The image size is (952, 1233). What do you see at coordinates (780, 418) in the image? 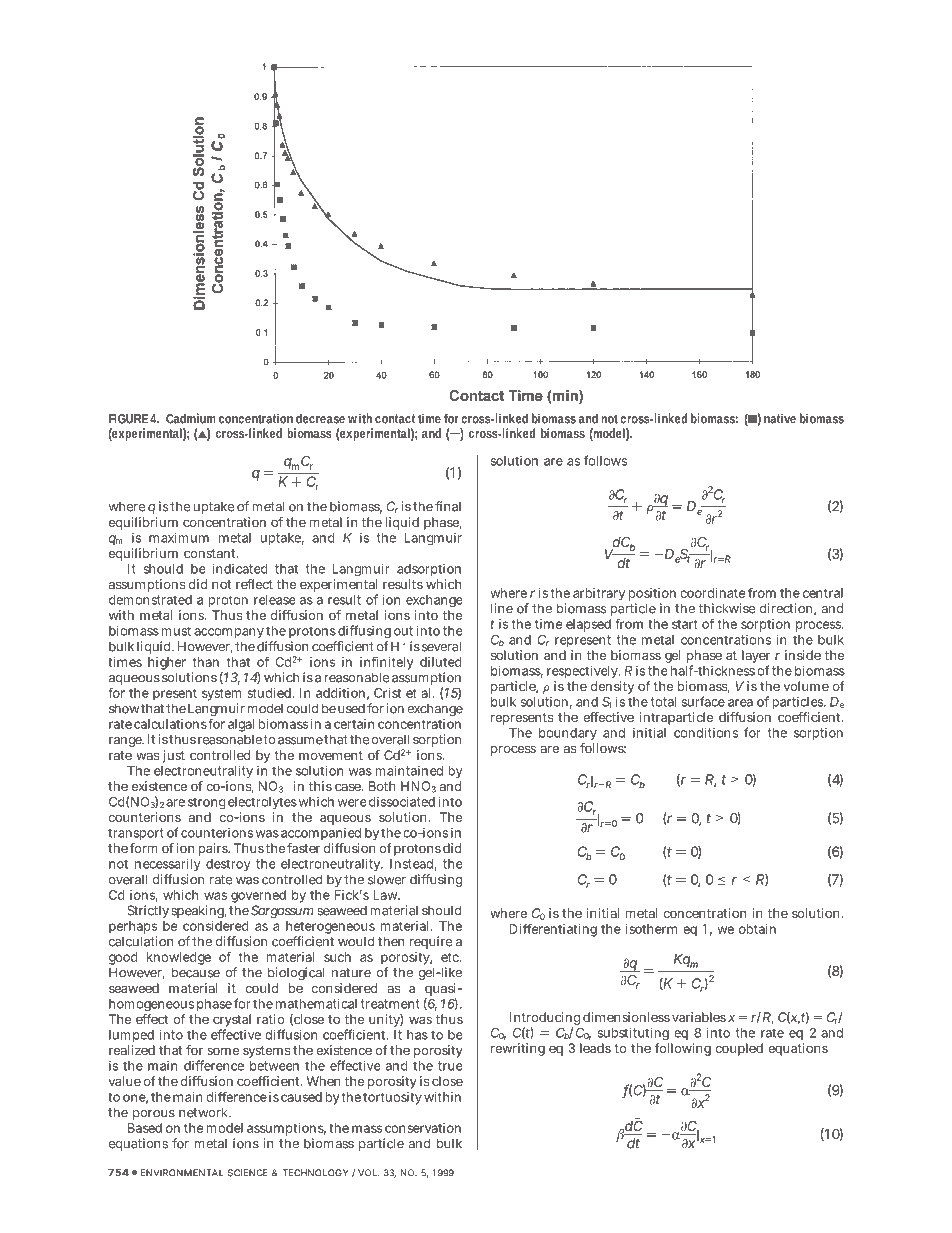
I see `native` at bounding box center [780, 418].
